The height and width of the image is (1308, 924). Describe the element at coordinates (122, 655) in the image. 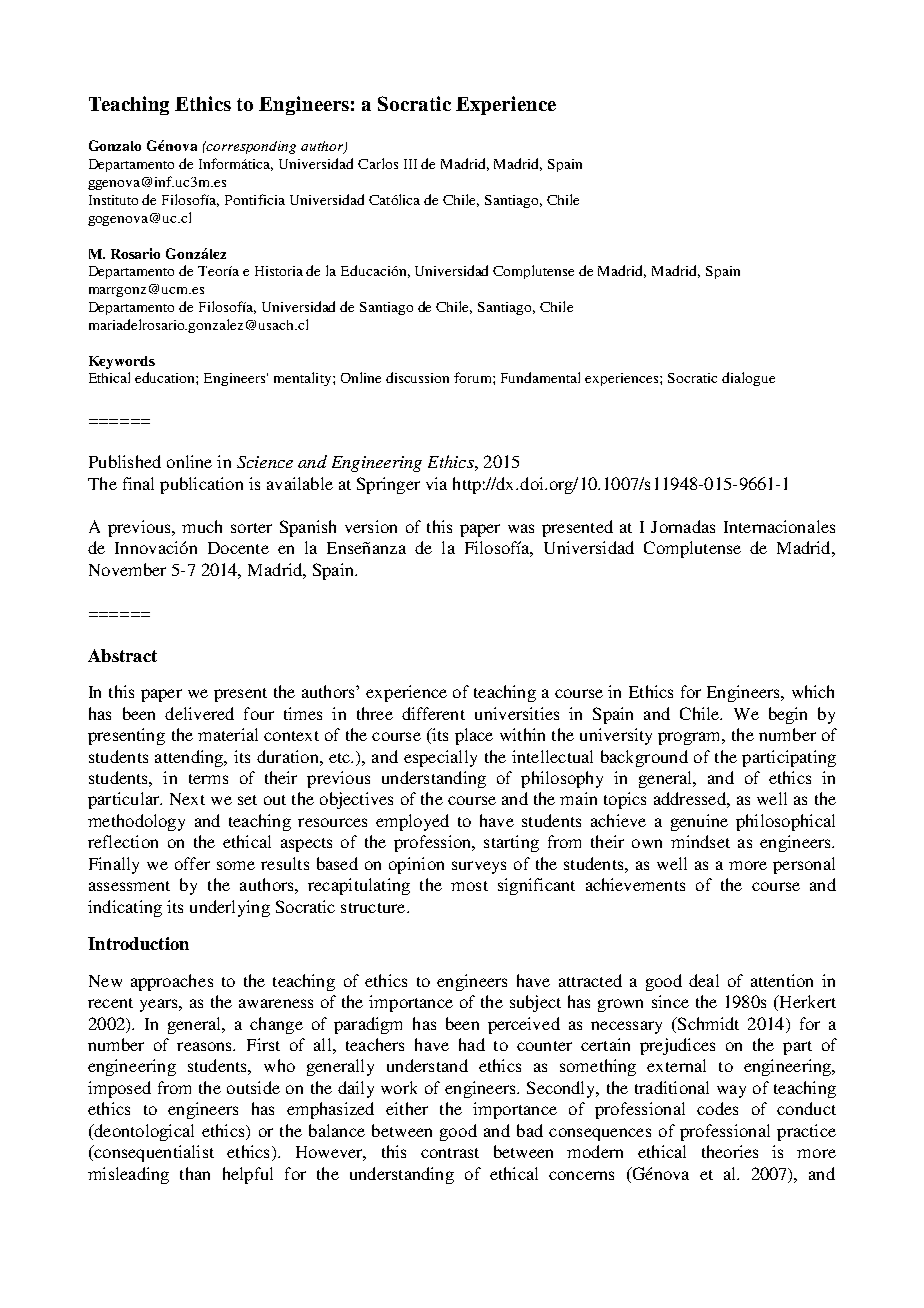

I see `Abstract` at that location.
